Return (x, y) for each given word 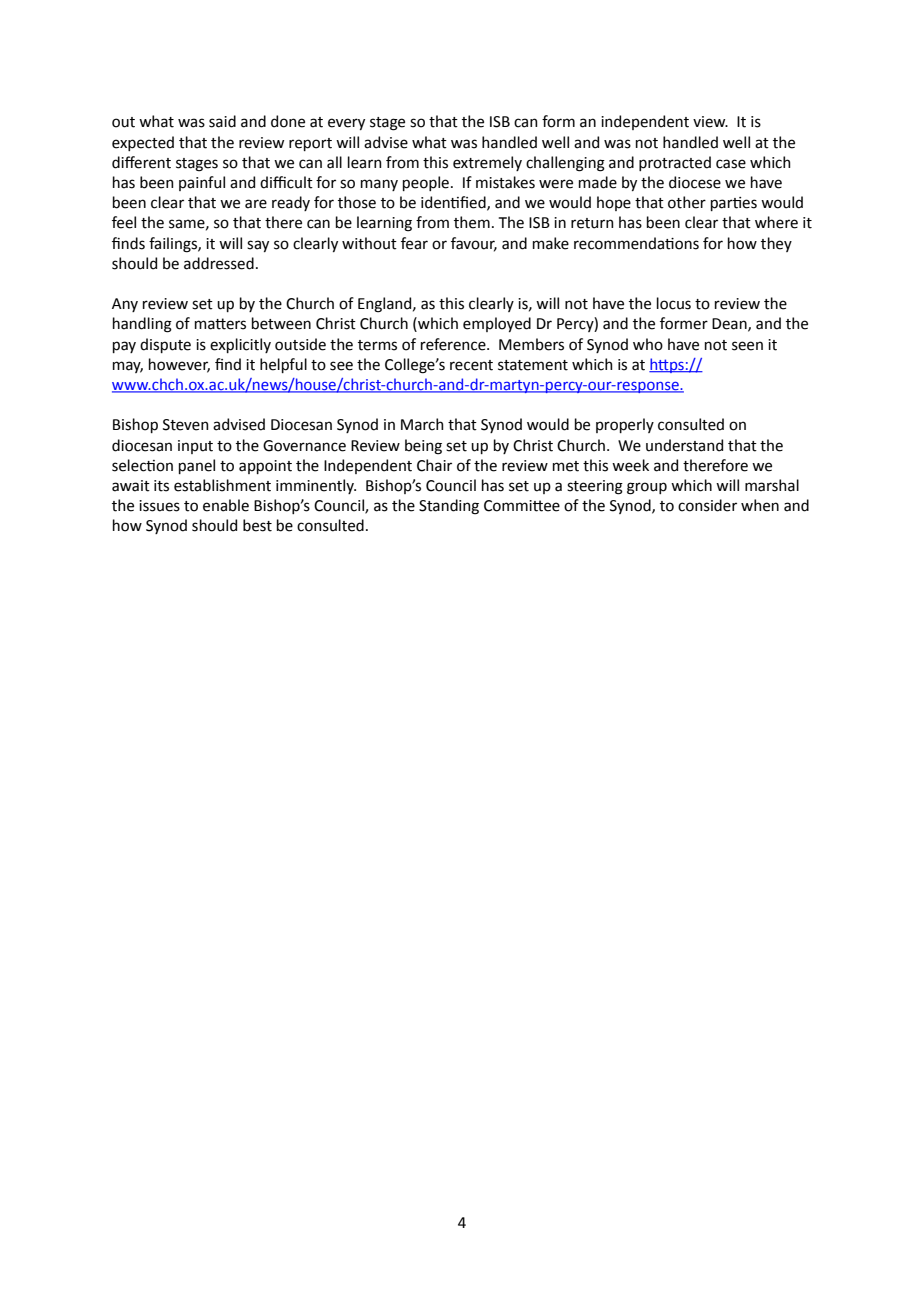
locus (674, 303)
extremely (487, 163)
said (222, 121)
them (472, 222)
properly (625, 425)
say (258, 246)
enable (226, 505)
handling (142, 325)
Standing (449, 507)
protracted (675, 163)
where (776, 222)
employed (497, 324)
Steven (186, 425)
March (422, 424)
